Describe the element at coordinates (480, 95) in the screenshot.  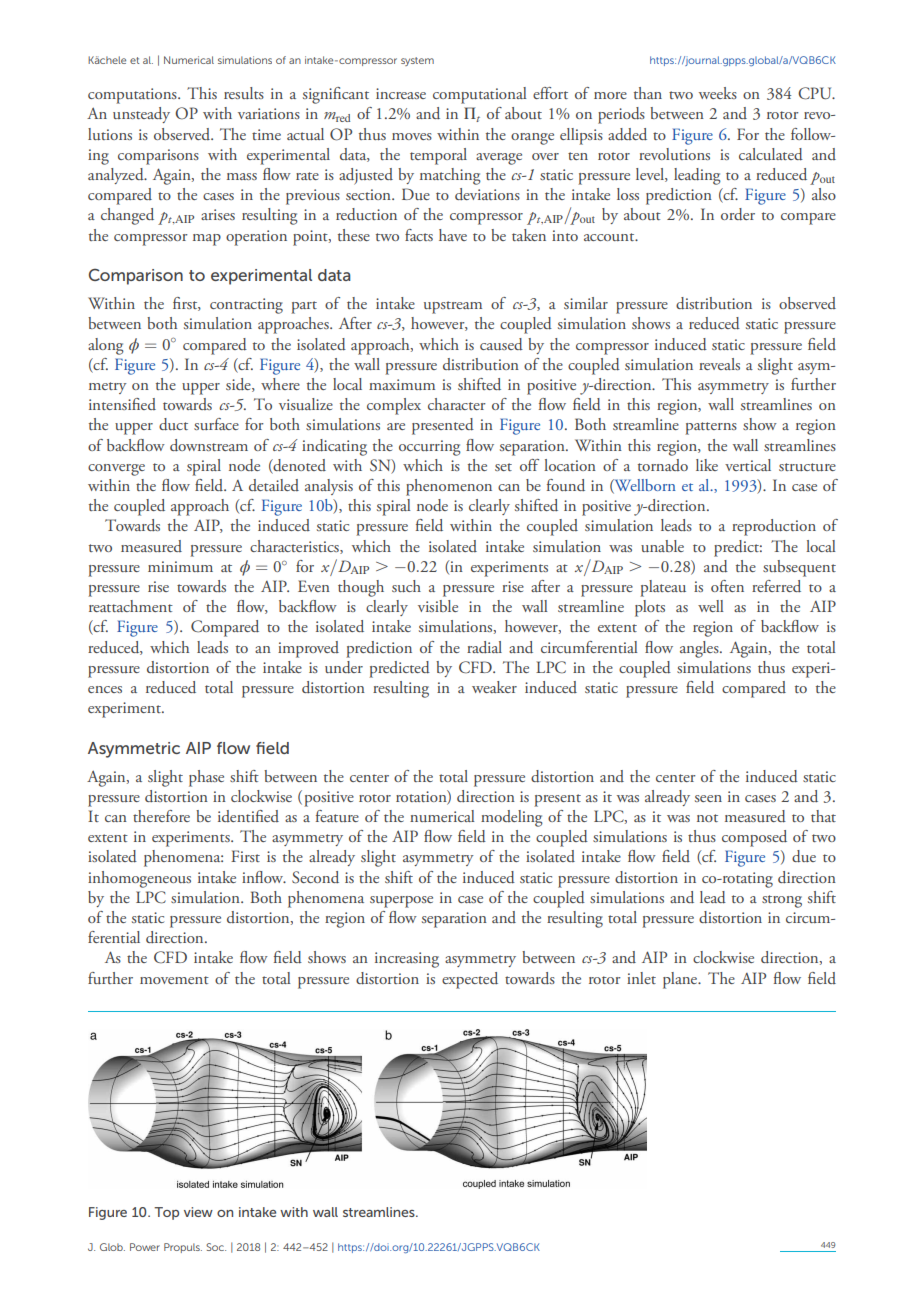
I see `computational` at that location.
